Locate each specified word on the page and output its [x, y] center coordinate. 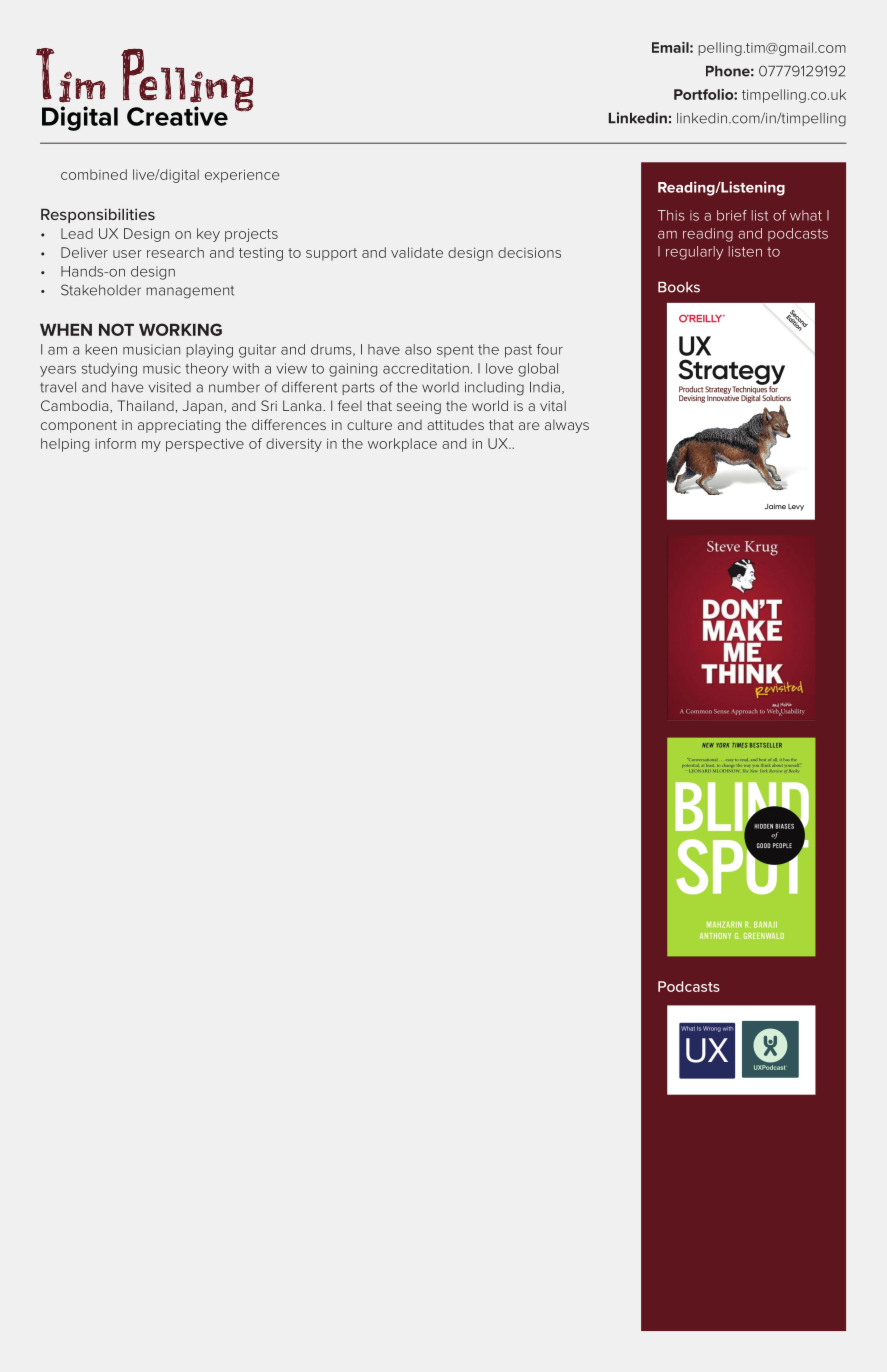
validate [417, 252]
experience [242, 176]
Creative [177, 116]
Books [679, 287]
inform [115, 443]
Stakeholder [101, 290]
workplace [402, 445]
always [567, 426]
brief [732, 215]
